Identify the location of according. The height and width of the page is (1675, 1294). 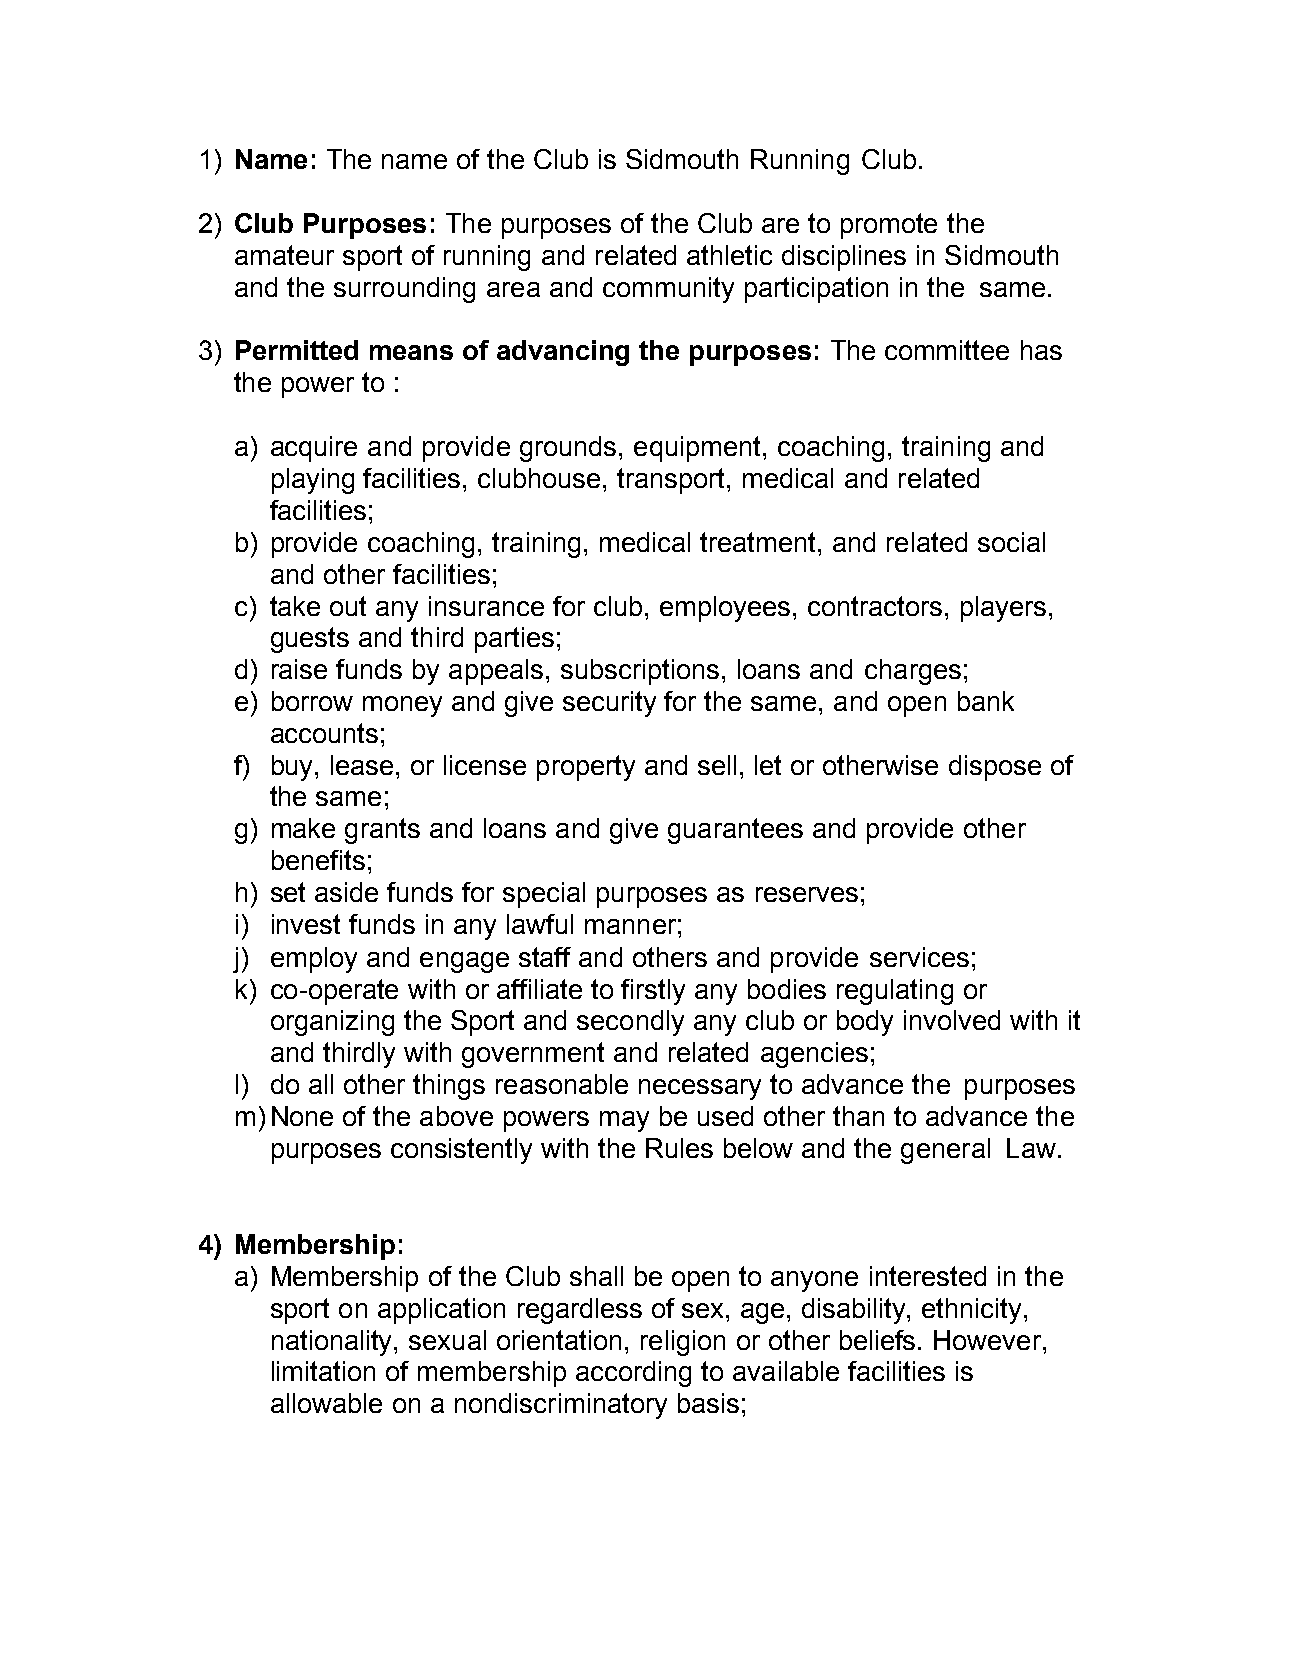
(633, 1374).
